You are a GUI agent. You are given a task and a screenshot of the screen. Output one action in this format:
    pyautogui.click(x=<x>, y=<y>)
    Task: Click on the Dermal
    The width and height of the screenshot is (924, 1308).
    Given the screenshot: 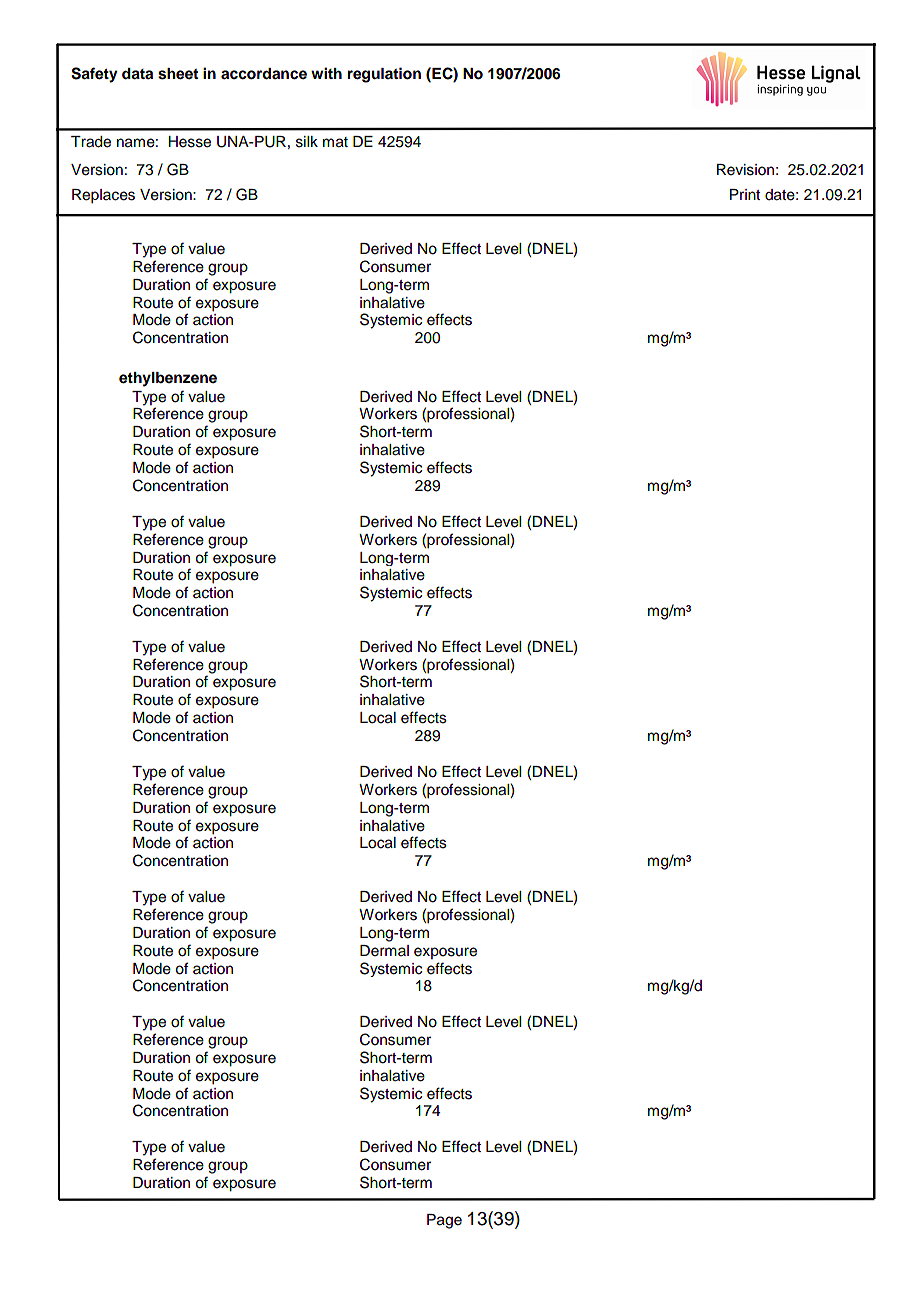 What is the action you would take?
    pyautogui.click(x=384, y=951)
